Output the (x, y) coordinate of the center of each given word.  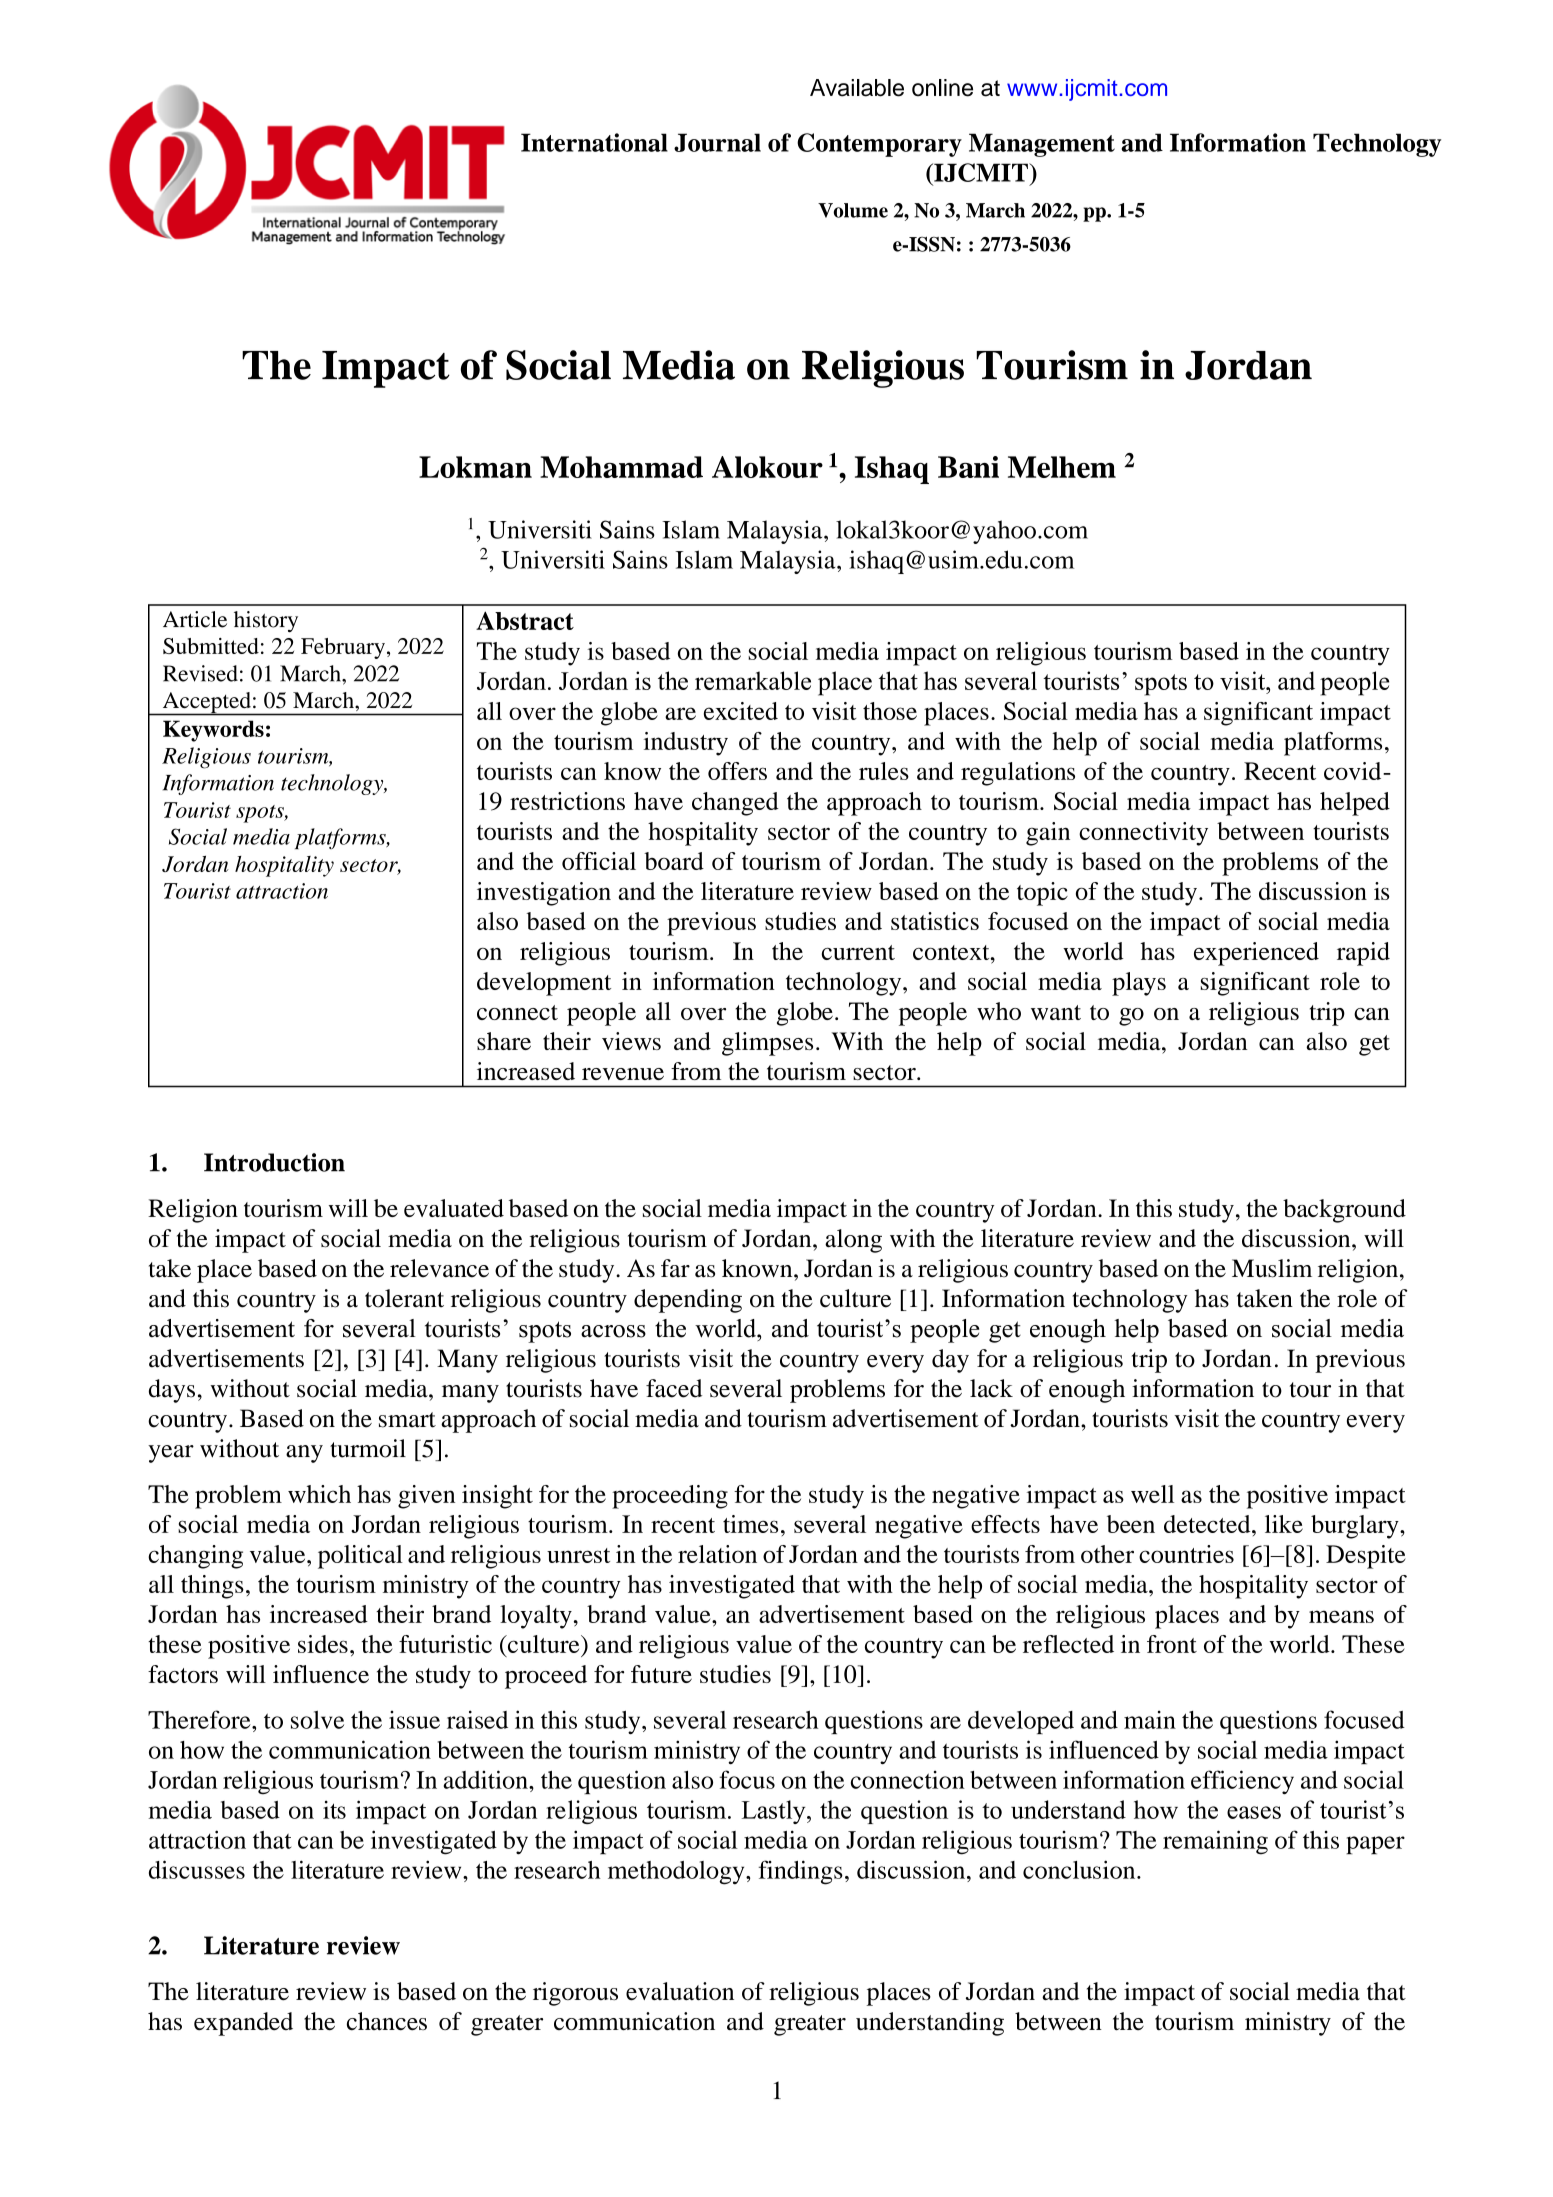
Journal (717, 142)
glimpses (767, 1044)
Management (1042, 145)
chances (387, 2021)
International (594, 142)
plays (1139, 984)
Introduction (274, 1162)
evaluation (680, 1991)
